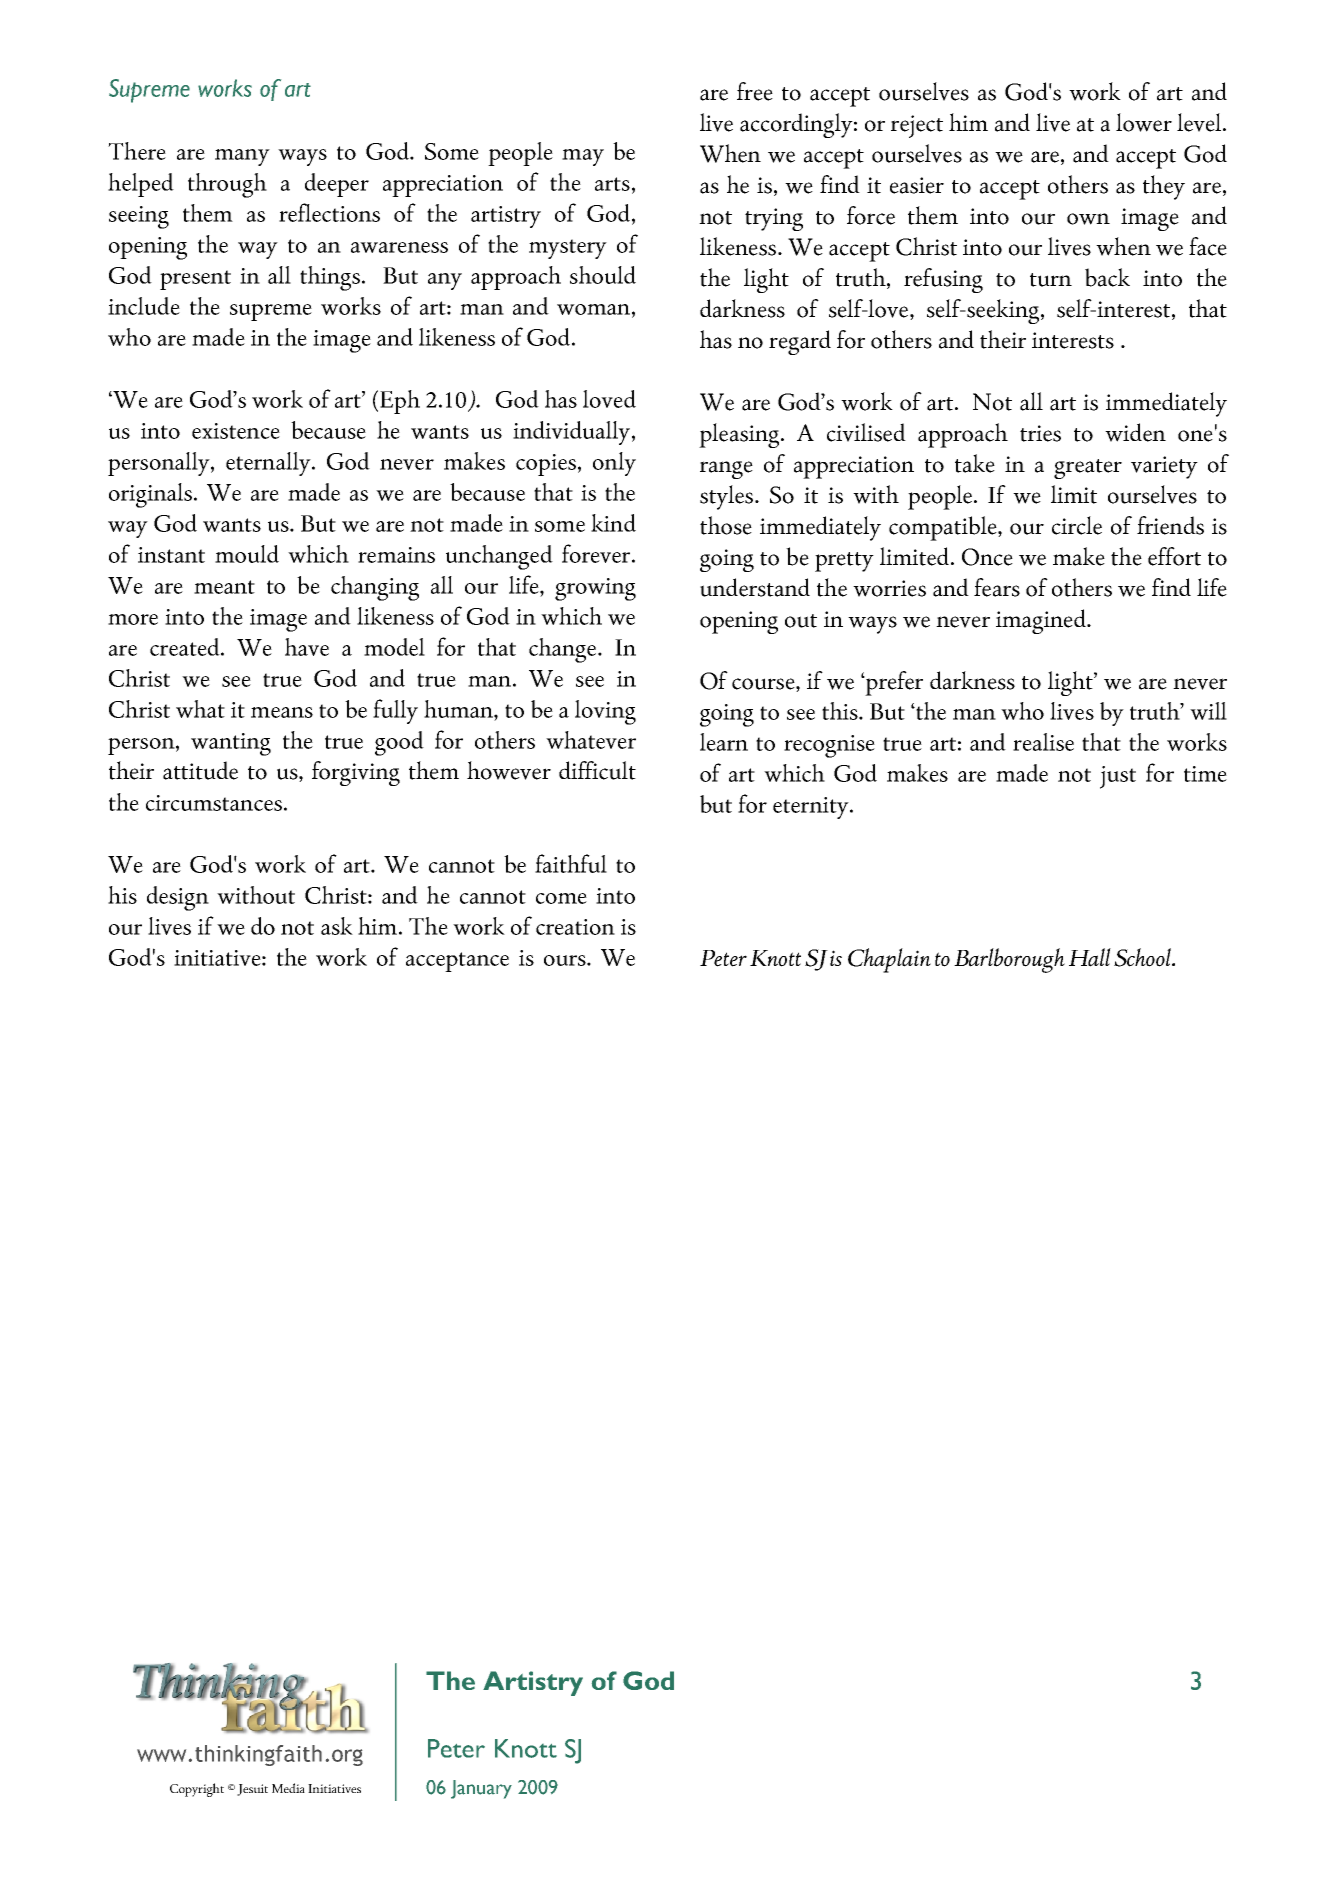  I want to click on lower, so click(1144, 122).
